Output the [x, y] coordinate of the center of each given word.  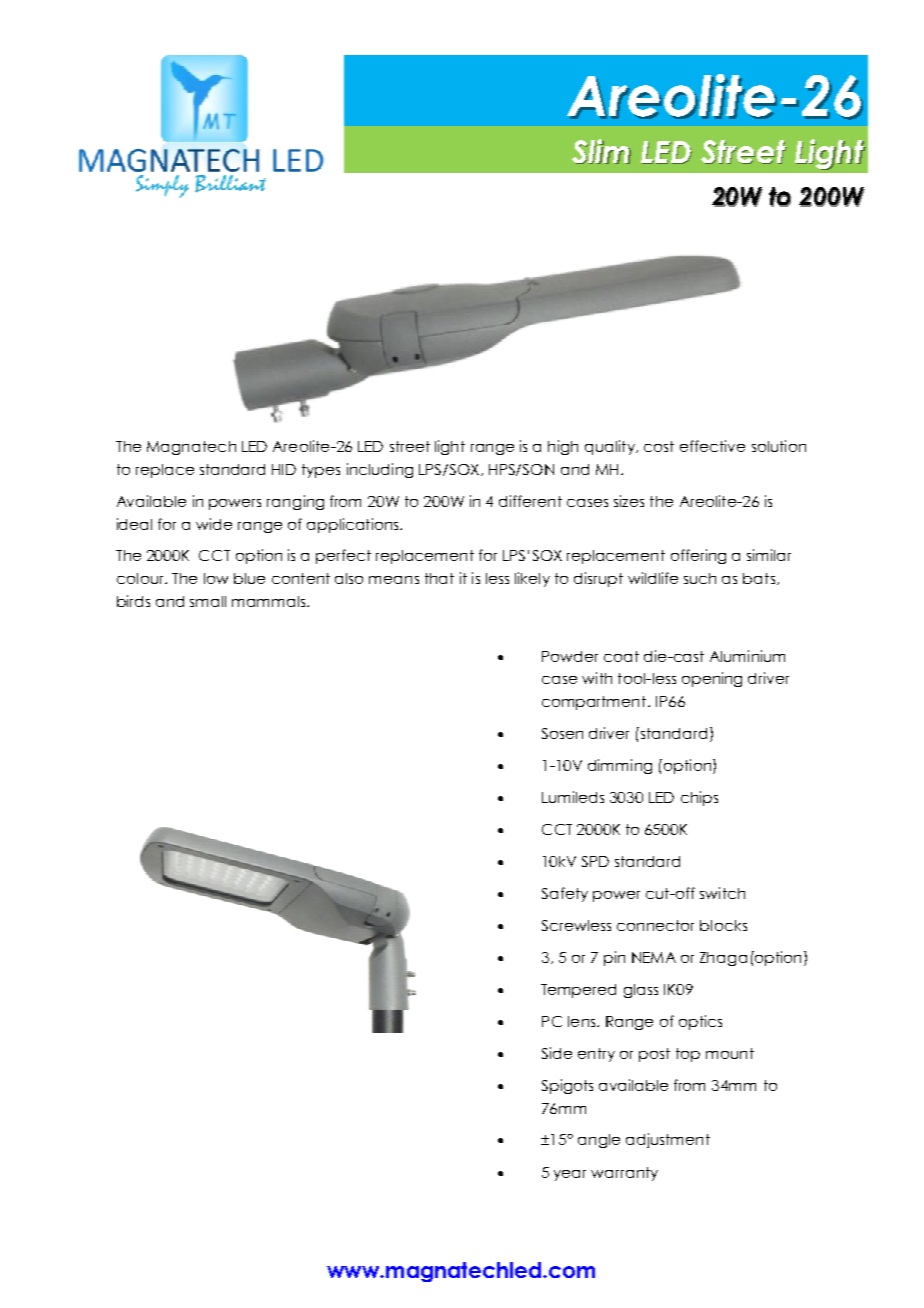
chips [699, 798]
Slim [601, 151]
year [570, 1175]
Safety [565, 894]
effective [712, 446]
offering [698, 556]
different [530, 501]
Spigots [567, 1086]
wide [214, 524]
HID [284, 469]
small [208, 601]
